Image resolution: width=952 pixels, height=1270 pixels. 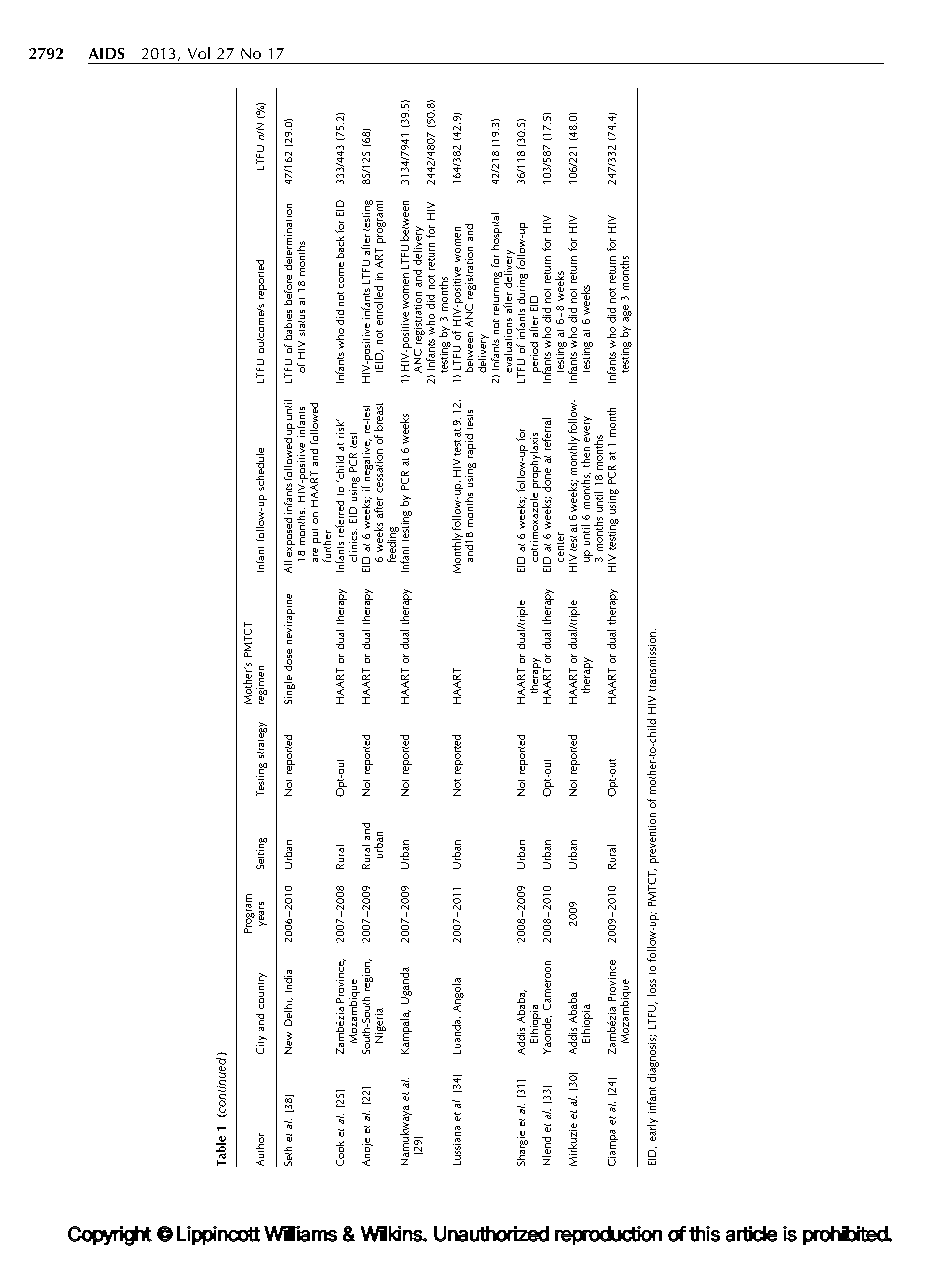 What do you see at coordinates (106, 53) in the page?
I see `AIDS` at bounding box center [106, 53].
